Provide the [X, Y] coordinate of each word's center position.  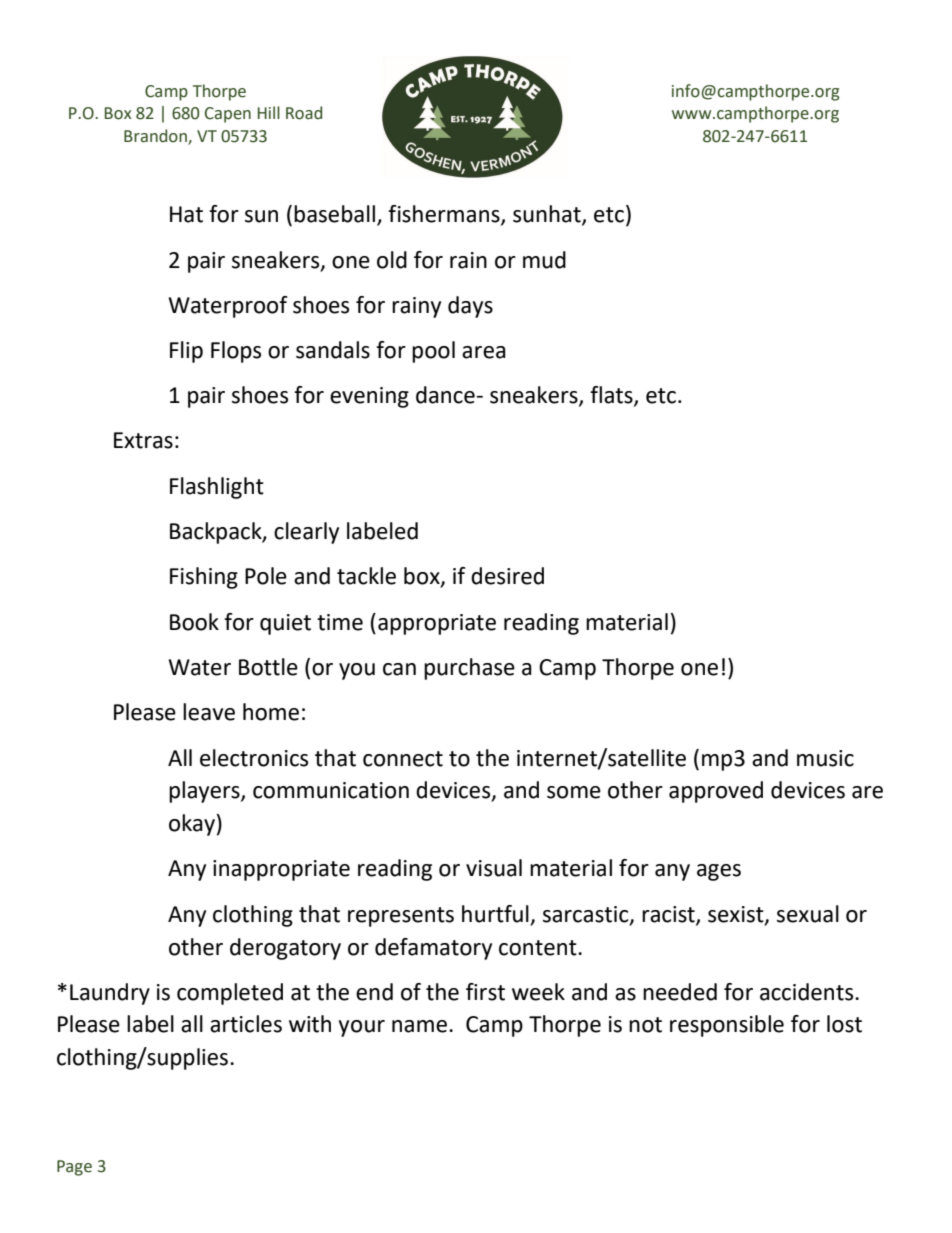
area [484, 352]
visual [494, 868]
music [825, 758]
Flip [186, 352]
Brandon [156, 137]
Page [74, 1168]
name [419, 1026]
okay [192, 825]
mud [544, 260]
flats [612, 396]
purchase [469, 669]
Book [194, 622]
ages [719, 872]
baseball [336, 215]
